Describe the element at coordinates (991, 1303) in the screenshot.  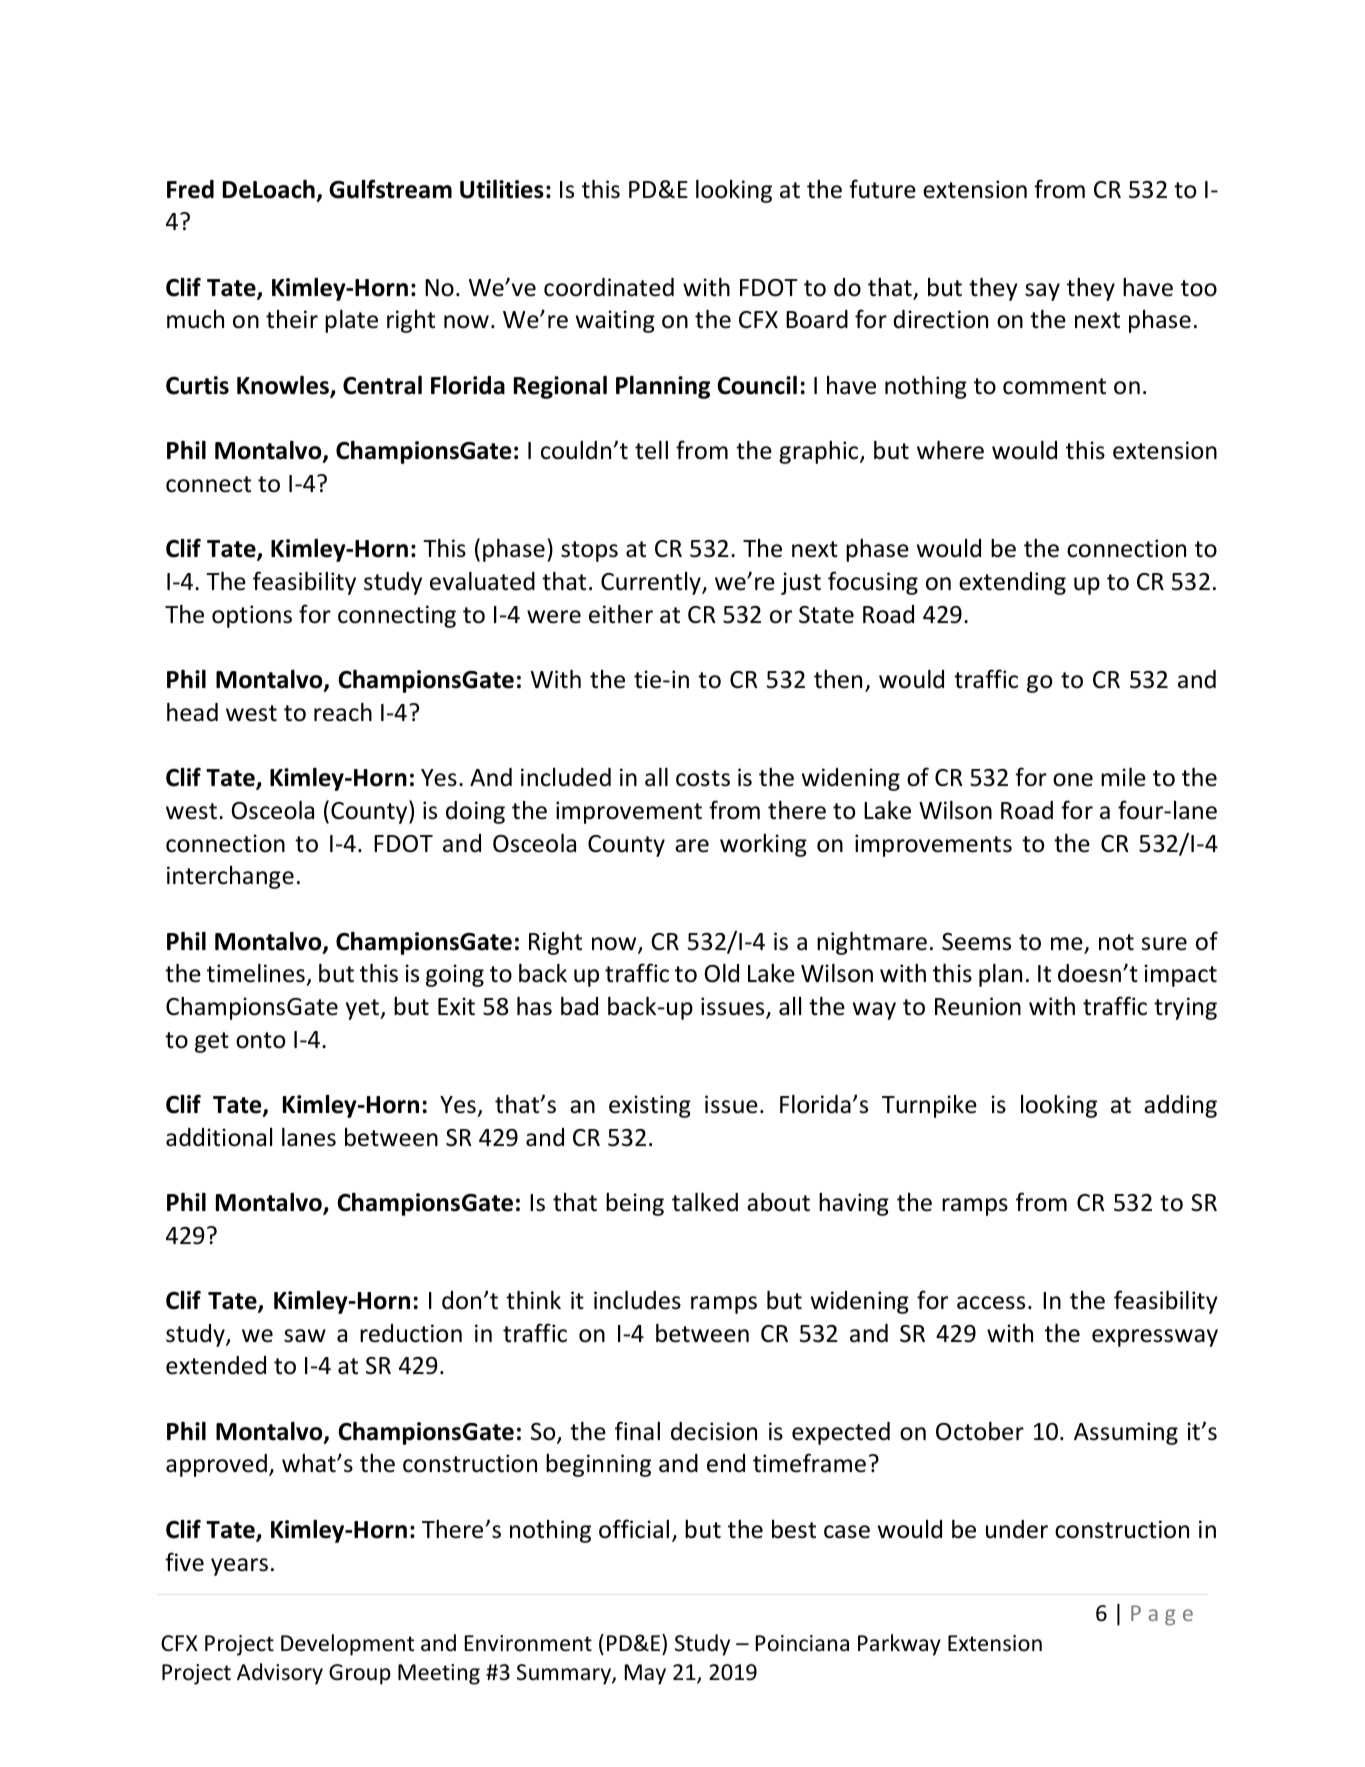
I see `access` at that location.
